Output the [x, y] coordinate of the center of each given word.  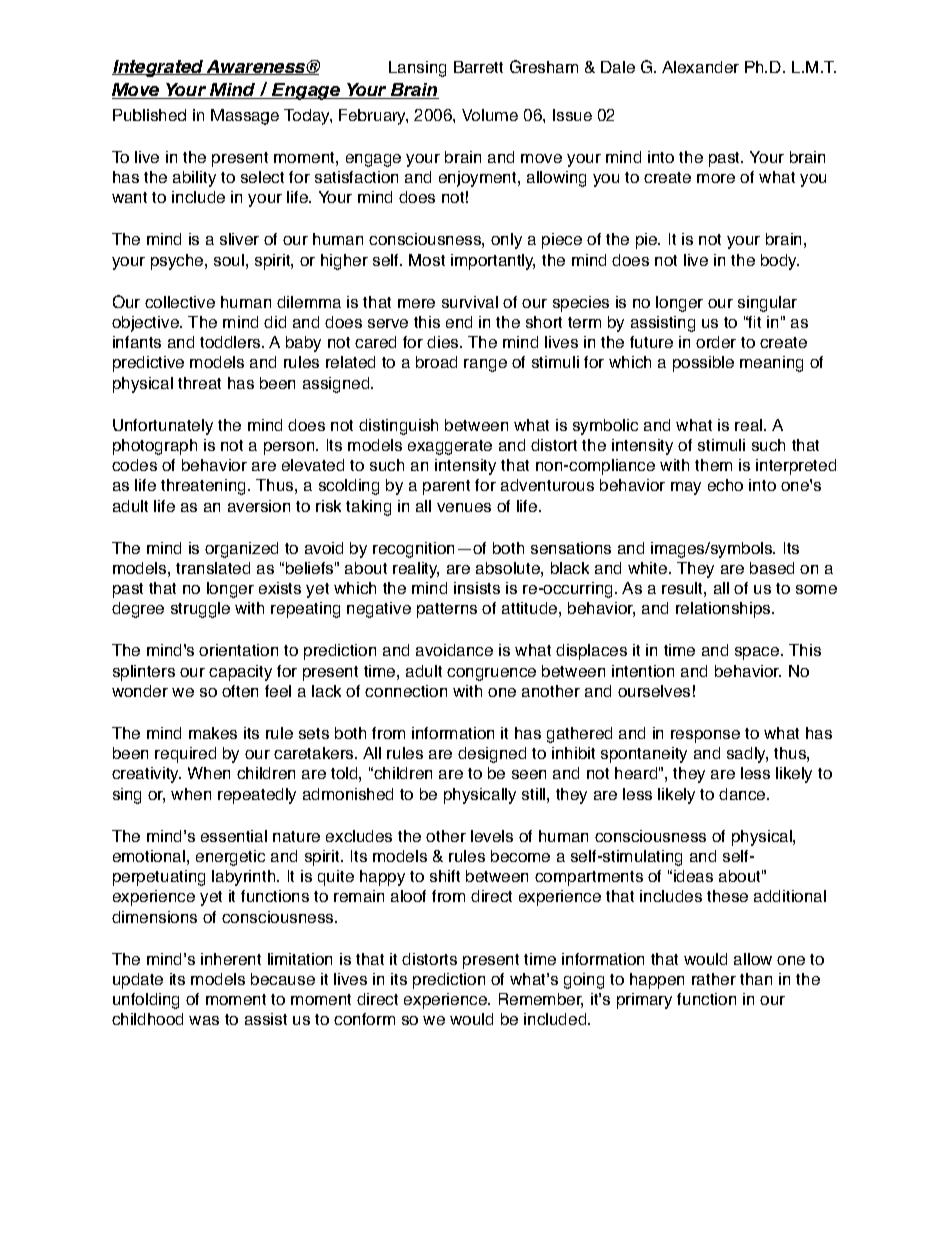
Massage [245, 117]
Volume [490, 115]
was [204, 1020]
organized [241, 550]
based [772, 568]
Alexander [700, 67]
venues [464, 507]
